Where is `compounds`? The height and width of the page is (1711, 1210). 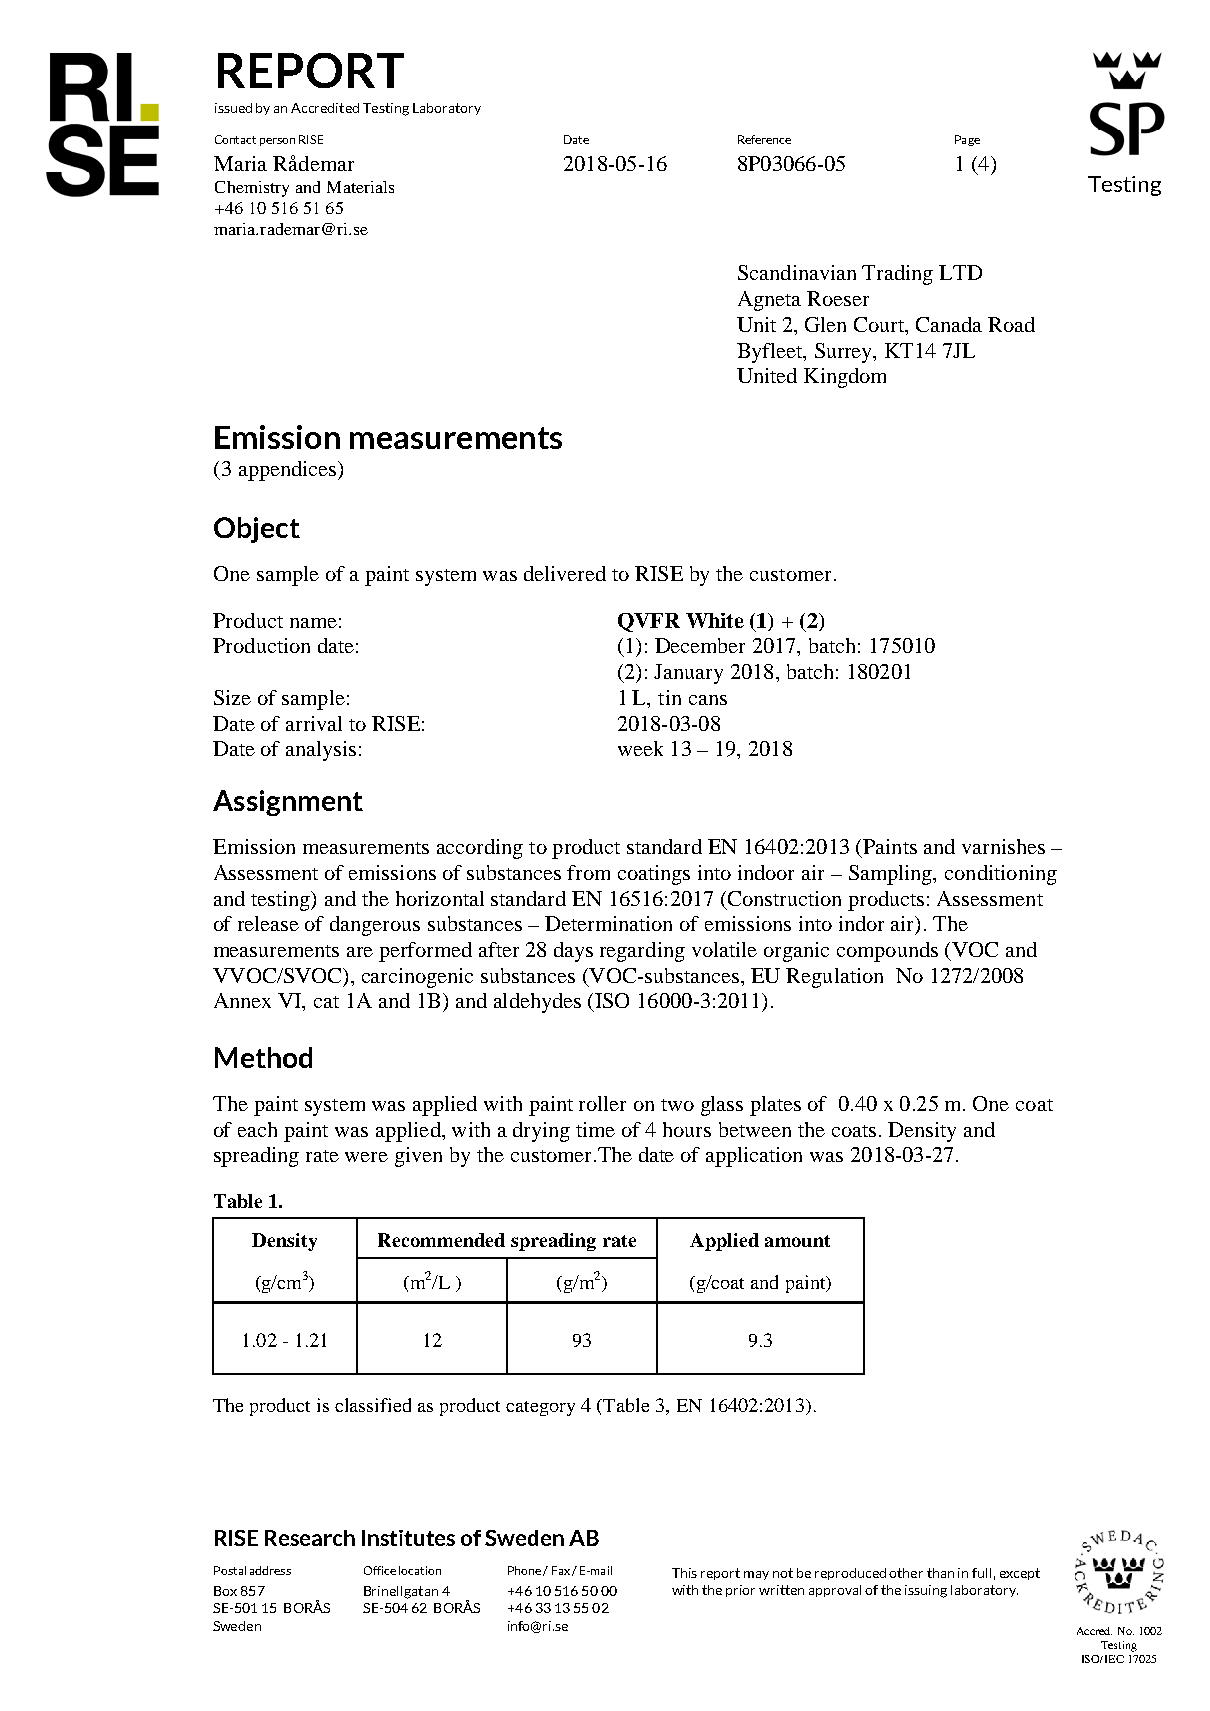
compounds is located at coordinates (887, 952).
